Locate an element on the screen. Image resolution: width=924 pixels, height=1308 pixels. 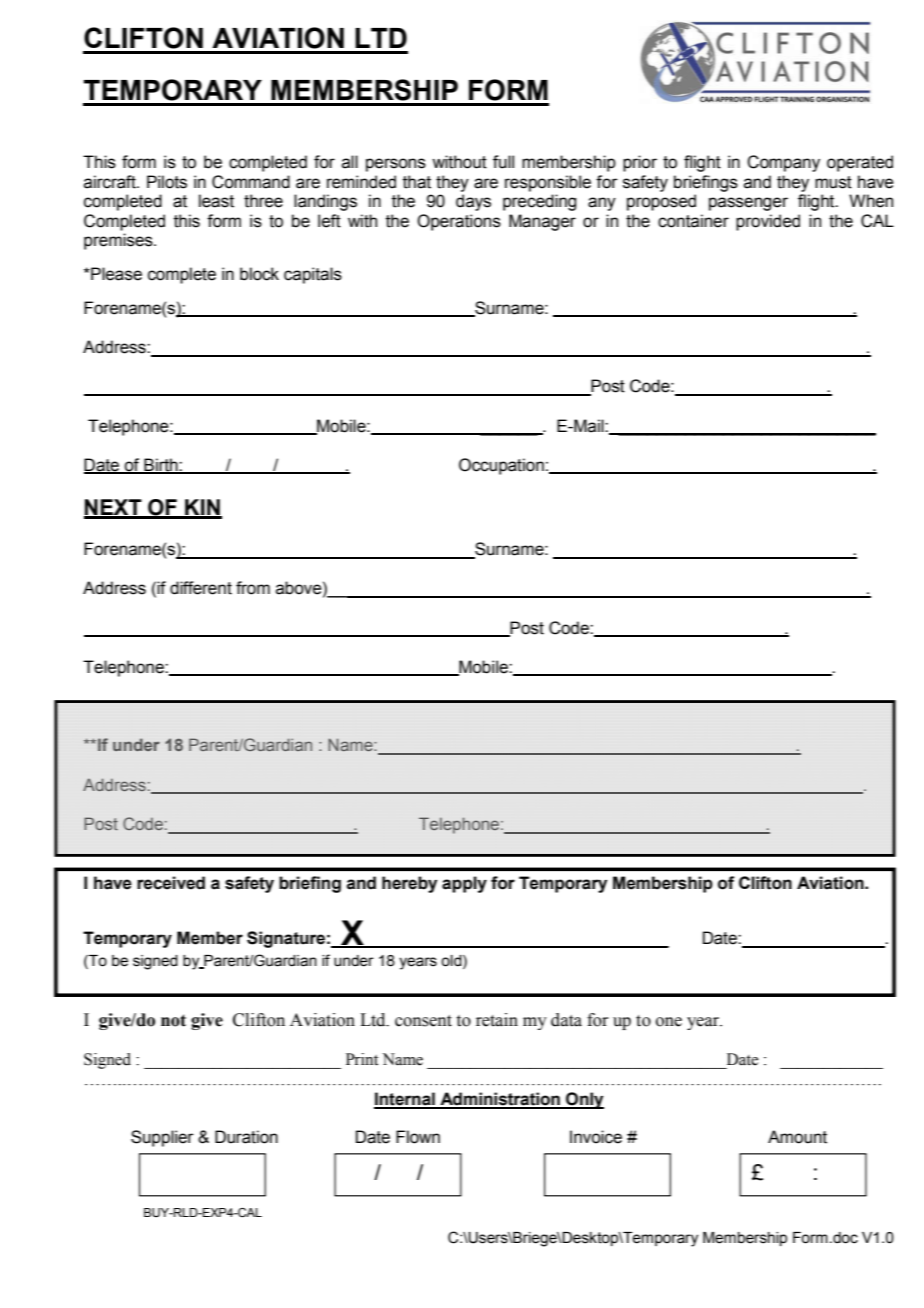
from is located at coordinates (253, 588).
